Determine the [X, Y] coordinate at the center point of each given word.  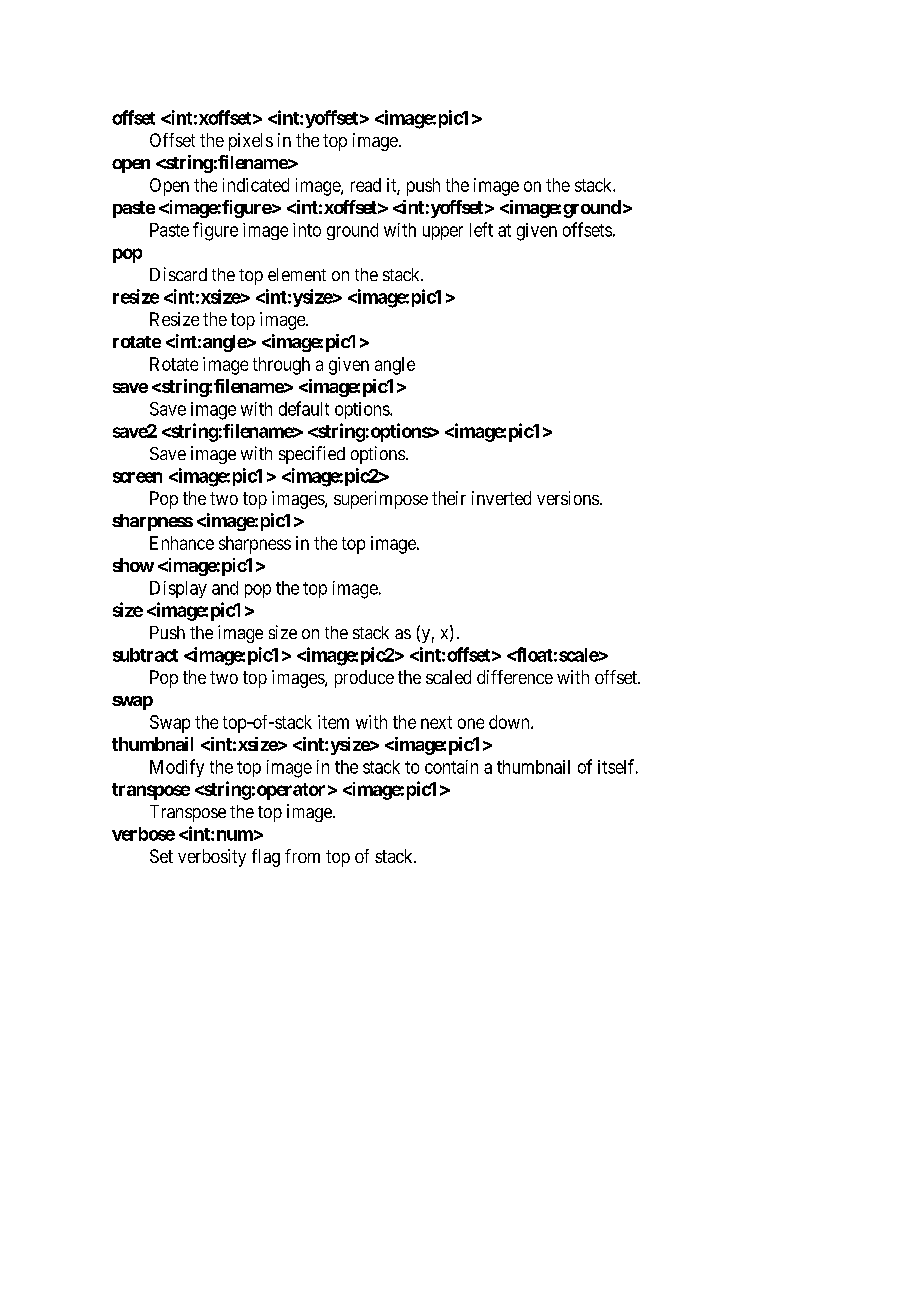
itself [618, 766]
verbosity [212, 858]
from [302, 856]
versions [568, 498]
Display [178, 589]
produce [364, 679]
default [304, 408]
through [281, 366]
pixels [251, 142]
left [481, 229]
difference [515, 677]
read [366, 185]
